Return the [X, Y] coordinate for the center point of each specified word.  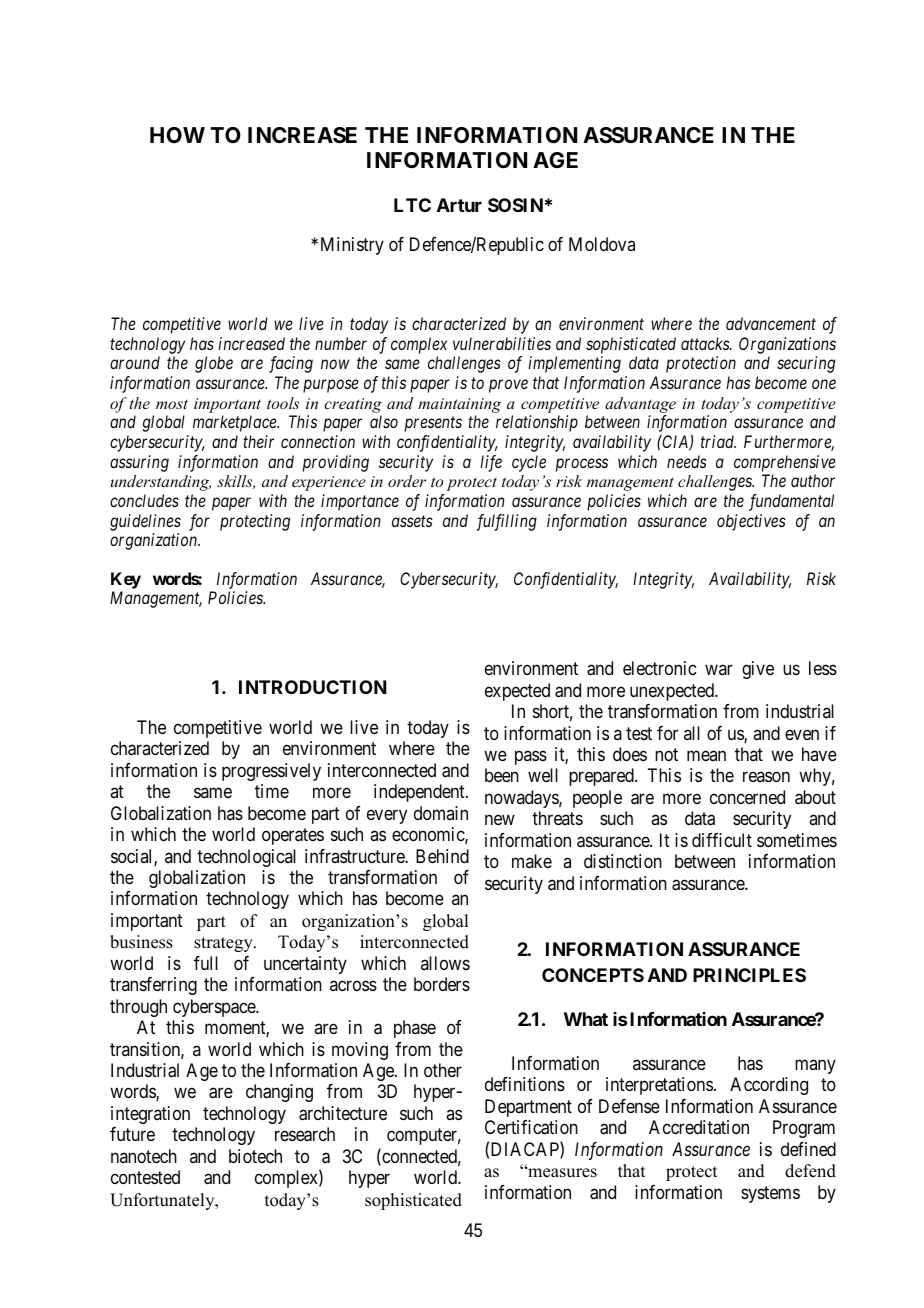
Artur [459, 205]
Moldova [602, 244]
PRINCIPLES [749, 975]
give [758, 670]
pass [531, 757]
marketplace [236, 423]
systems [770, 1194]
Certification [531, 1127]
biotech [255, 1156]
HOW [177, 135]
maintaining [459, 405]
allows [445, 963]
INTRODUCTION [313, 687]
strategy [224, 944]
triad [718, 441]
